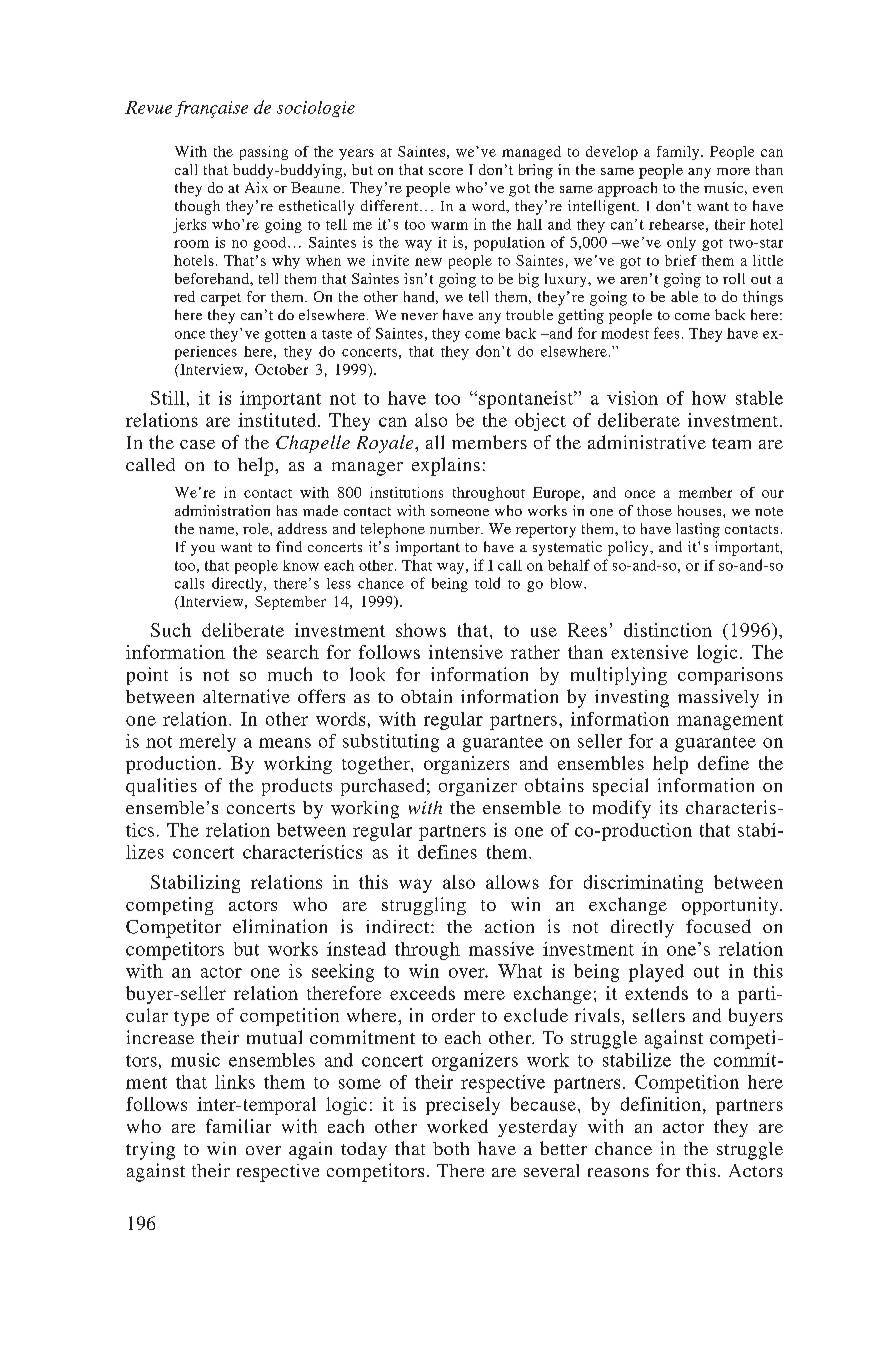  Describe the element at coordinates (679, 153) in the document. I see `family` at that location.
